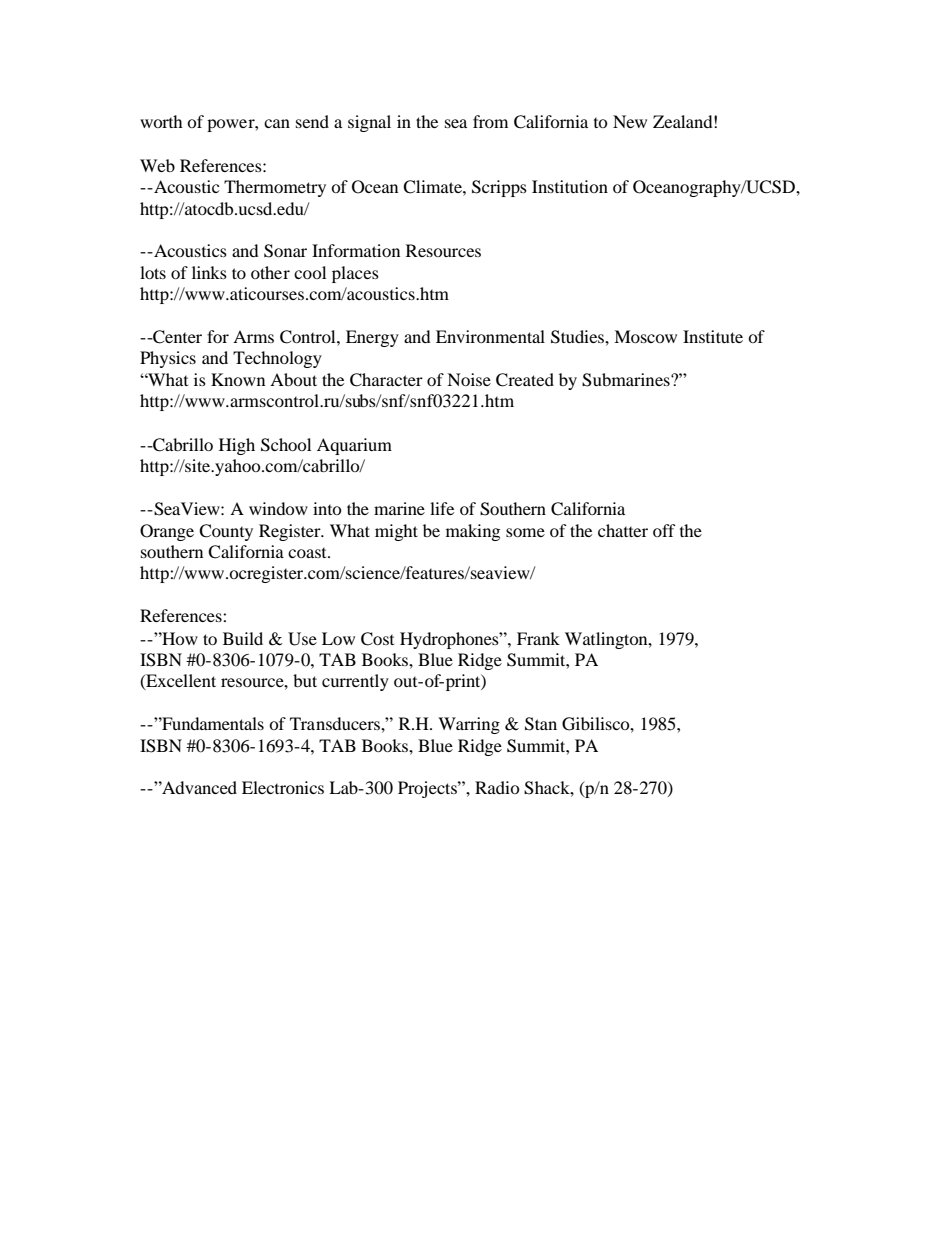 The height and width of the screenshot is (1233, 952). What do you see at coordinates (630, 121) in the screenshot?
I see `New` at bounding box center [630, 121].
